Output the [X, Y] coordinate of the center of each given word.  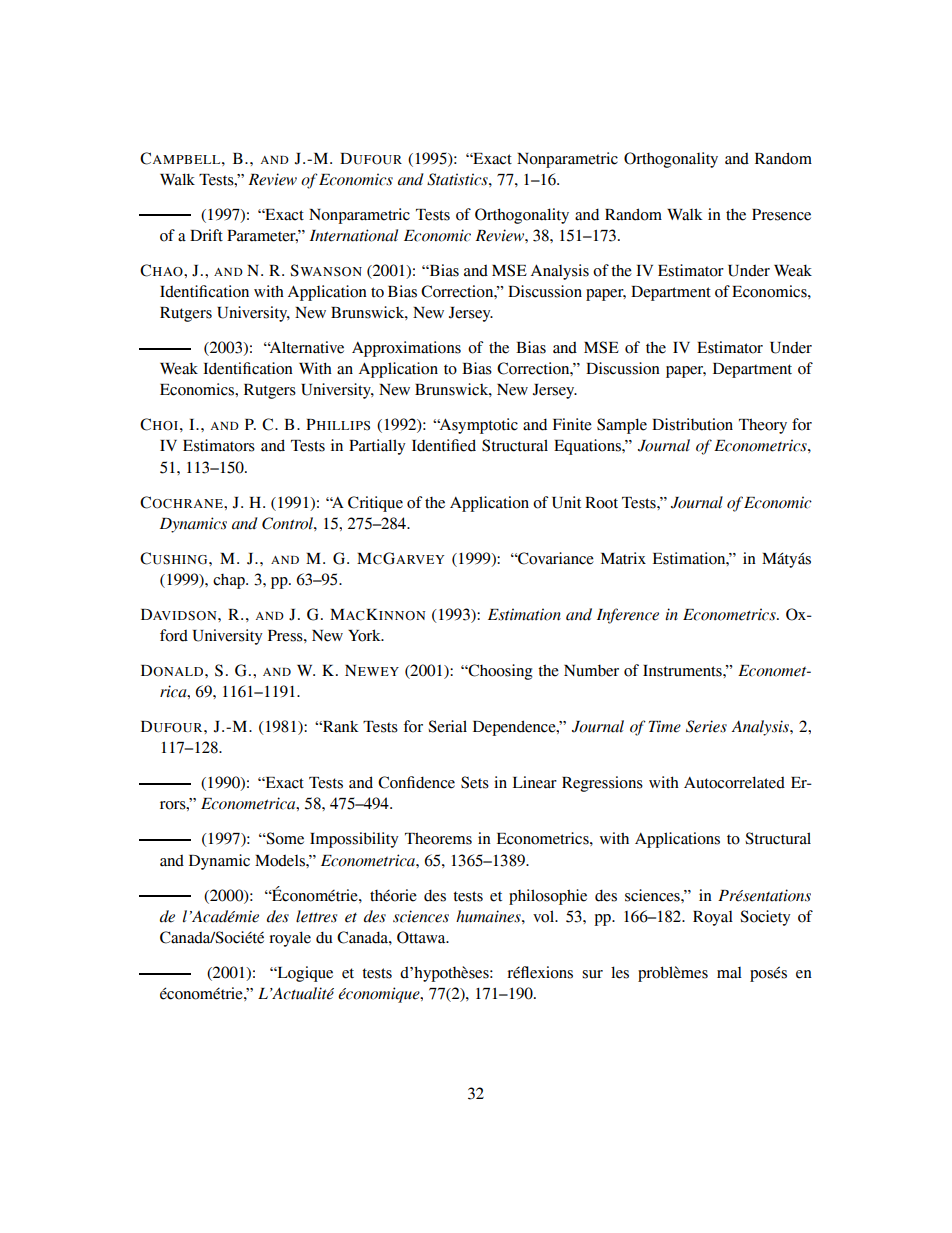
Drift [206, 235]
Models [281, 861]
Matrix [623, 558]
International [354, 235]
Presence [781, 215]
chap [230, 581]
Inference [628, 616]
